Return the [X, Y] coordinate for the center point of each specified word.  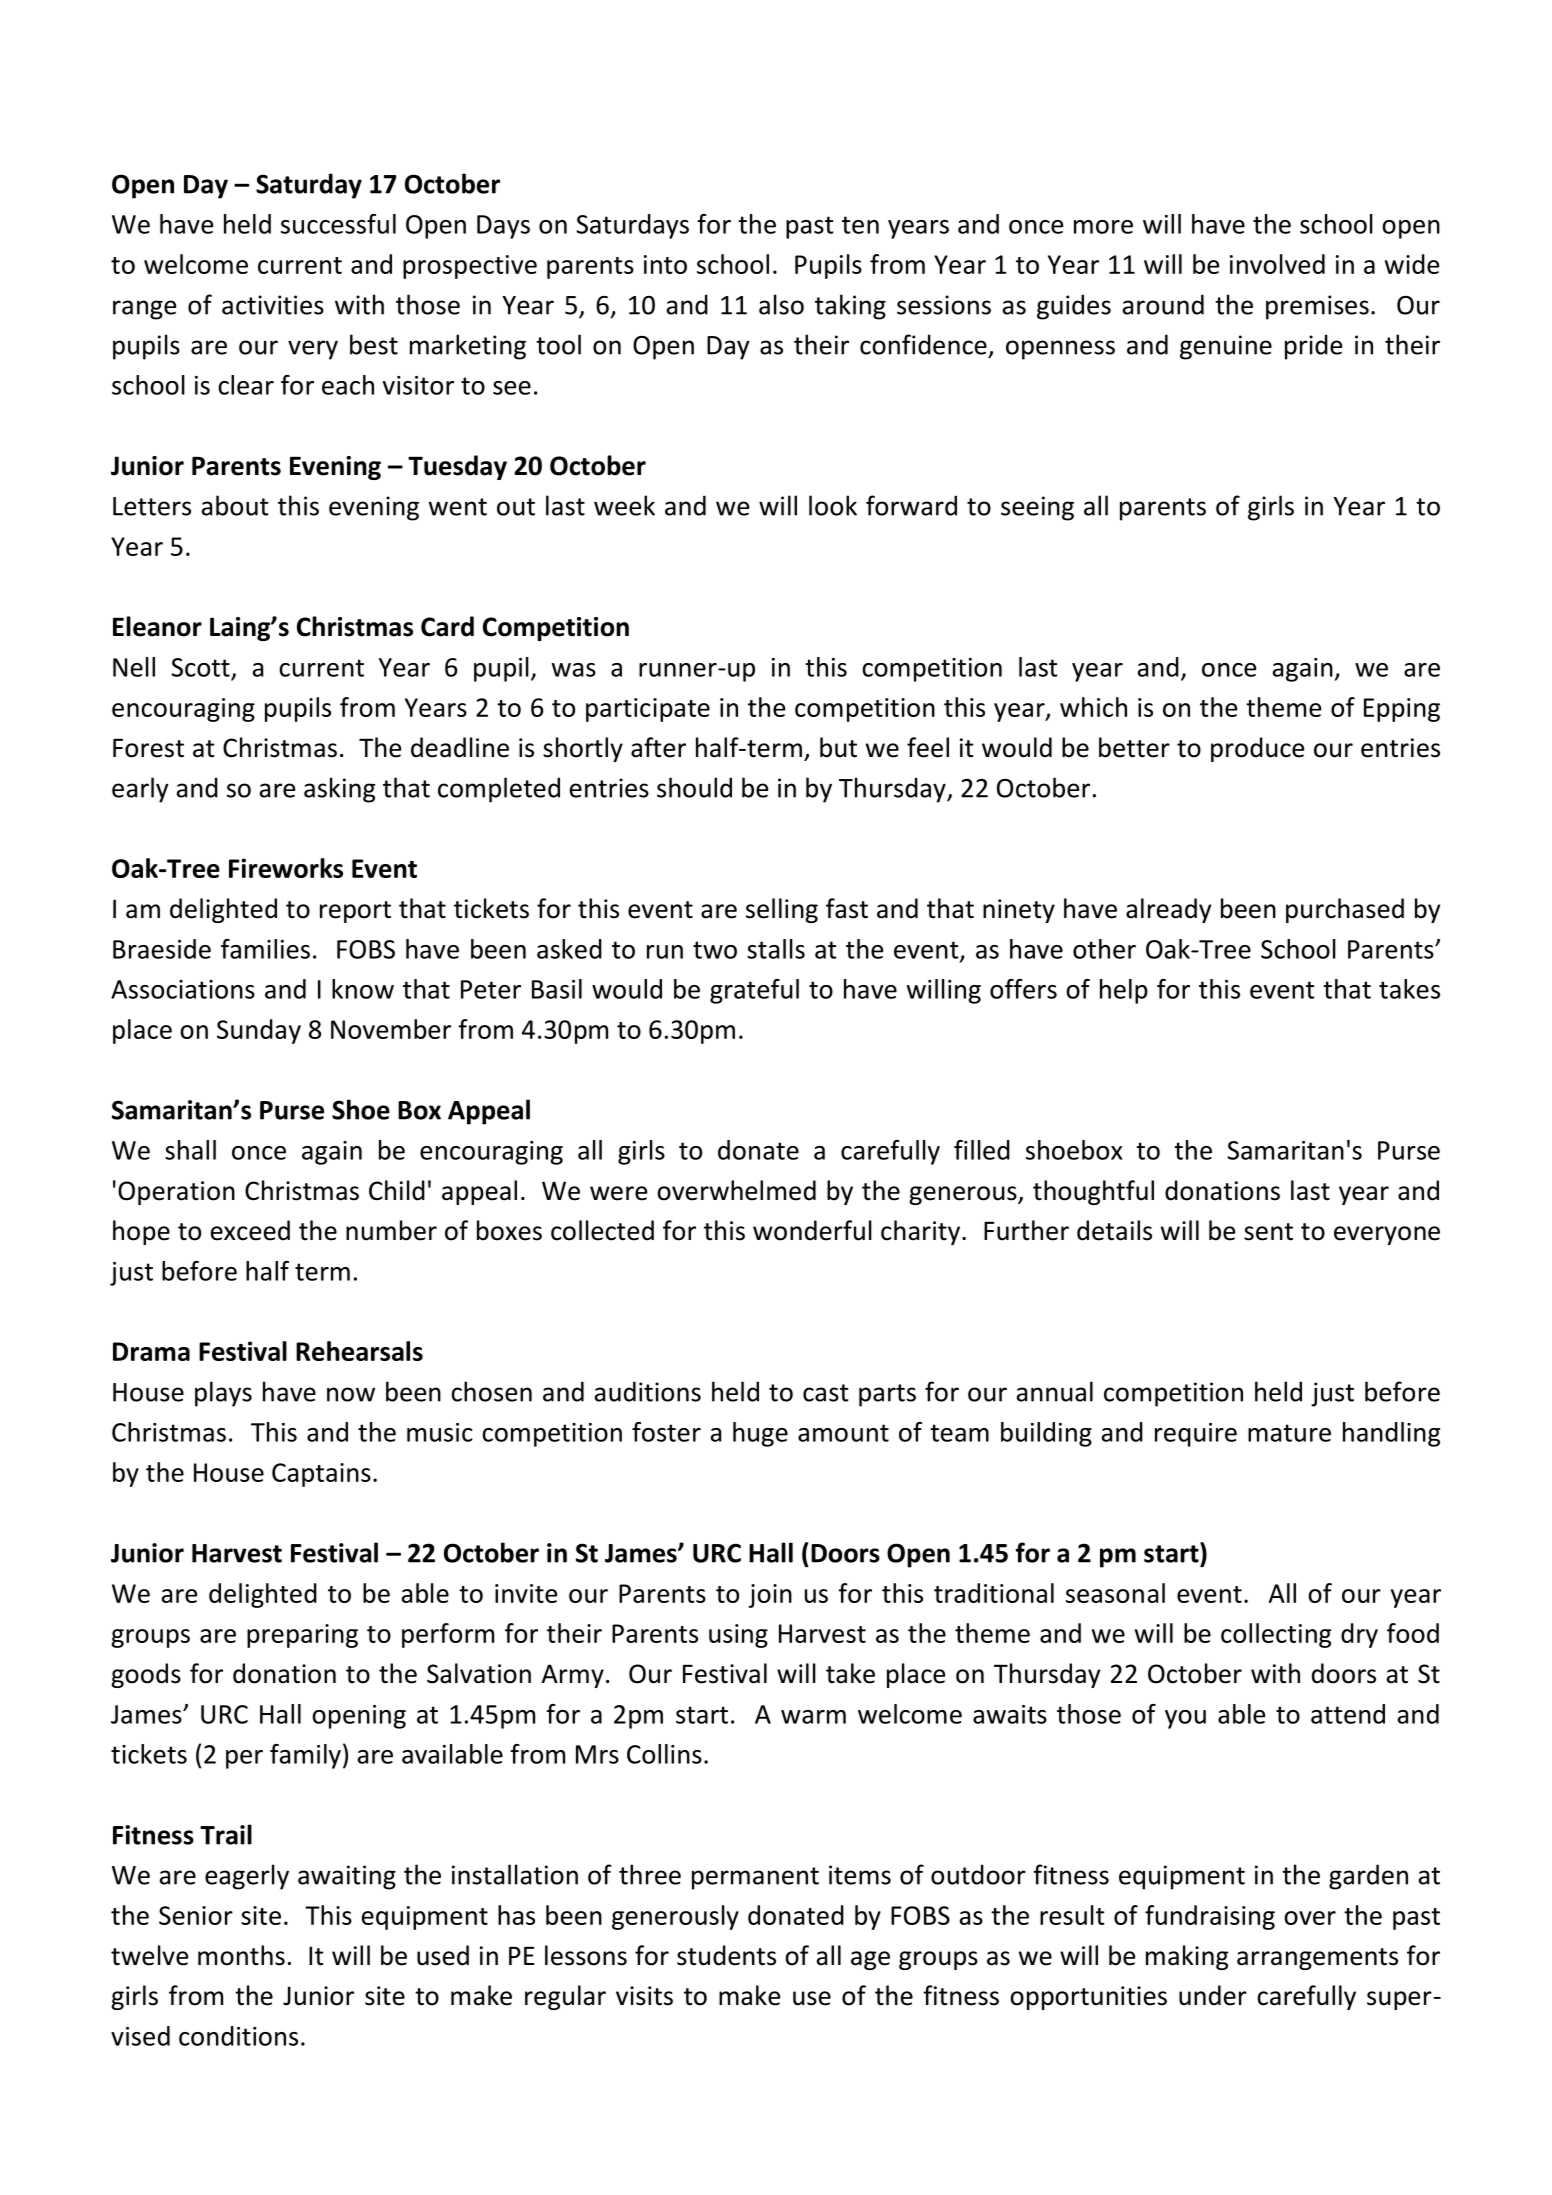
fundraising [1210, 1917]
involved [1277, 264]
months [241, 1955]
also [781, 304]
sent [1268, 1232]
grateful [754, 991]
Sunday [259, 1031]
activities [273, 305]
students [726, 1955]
